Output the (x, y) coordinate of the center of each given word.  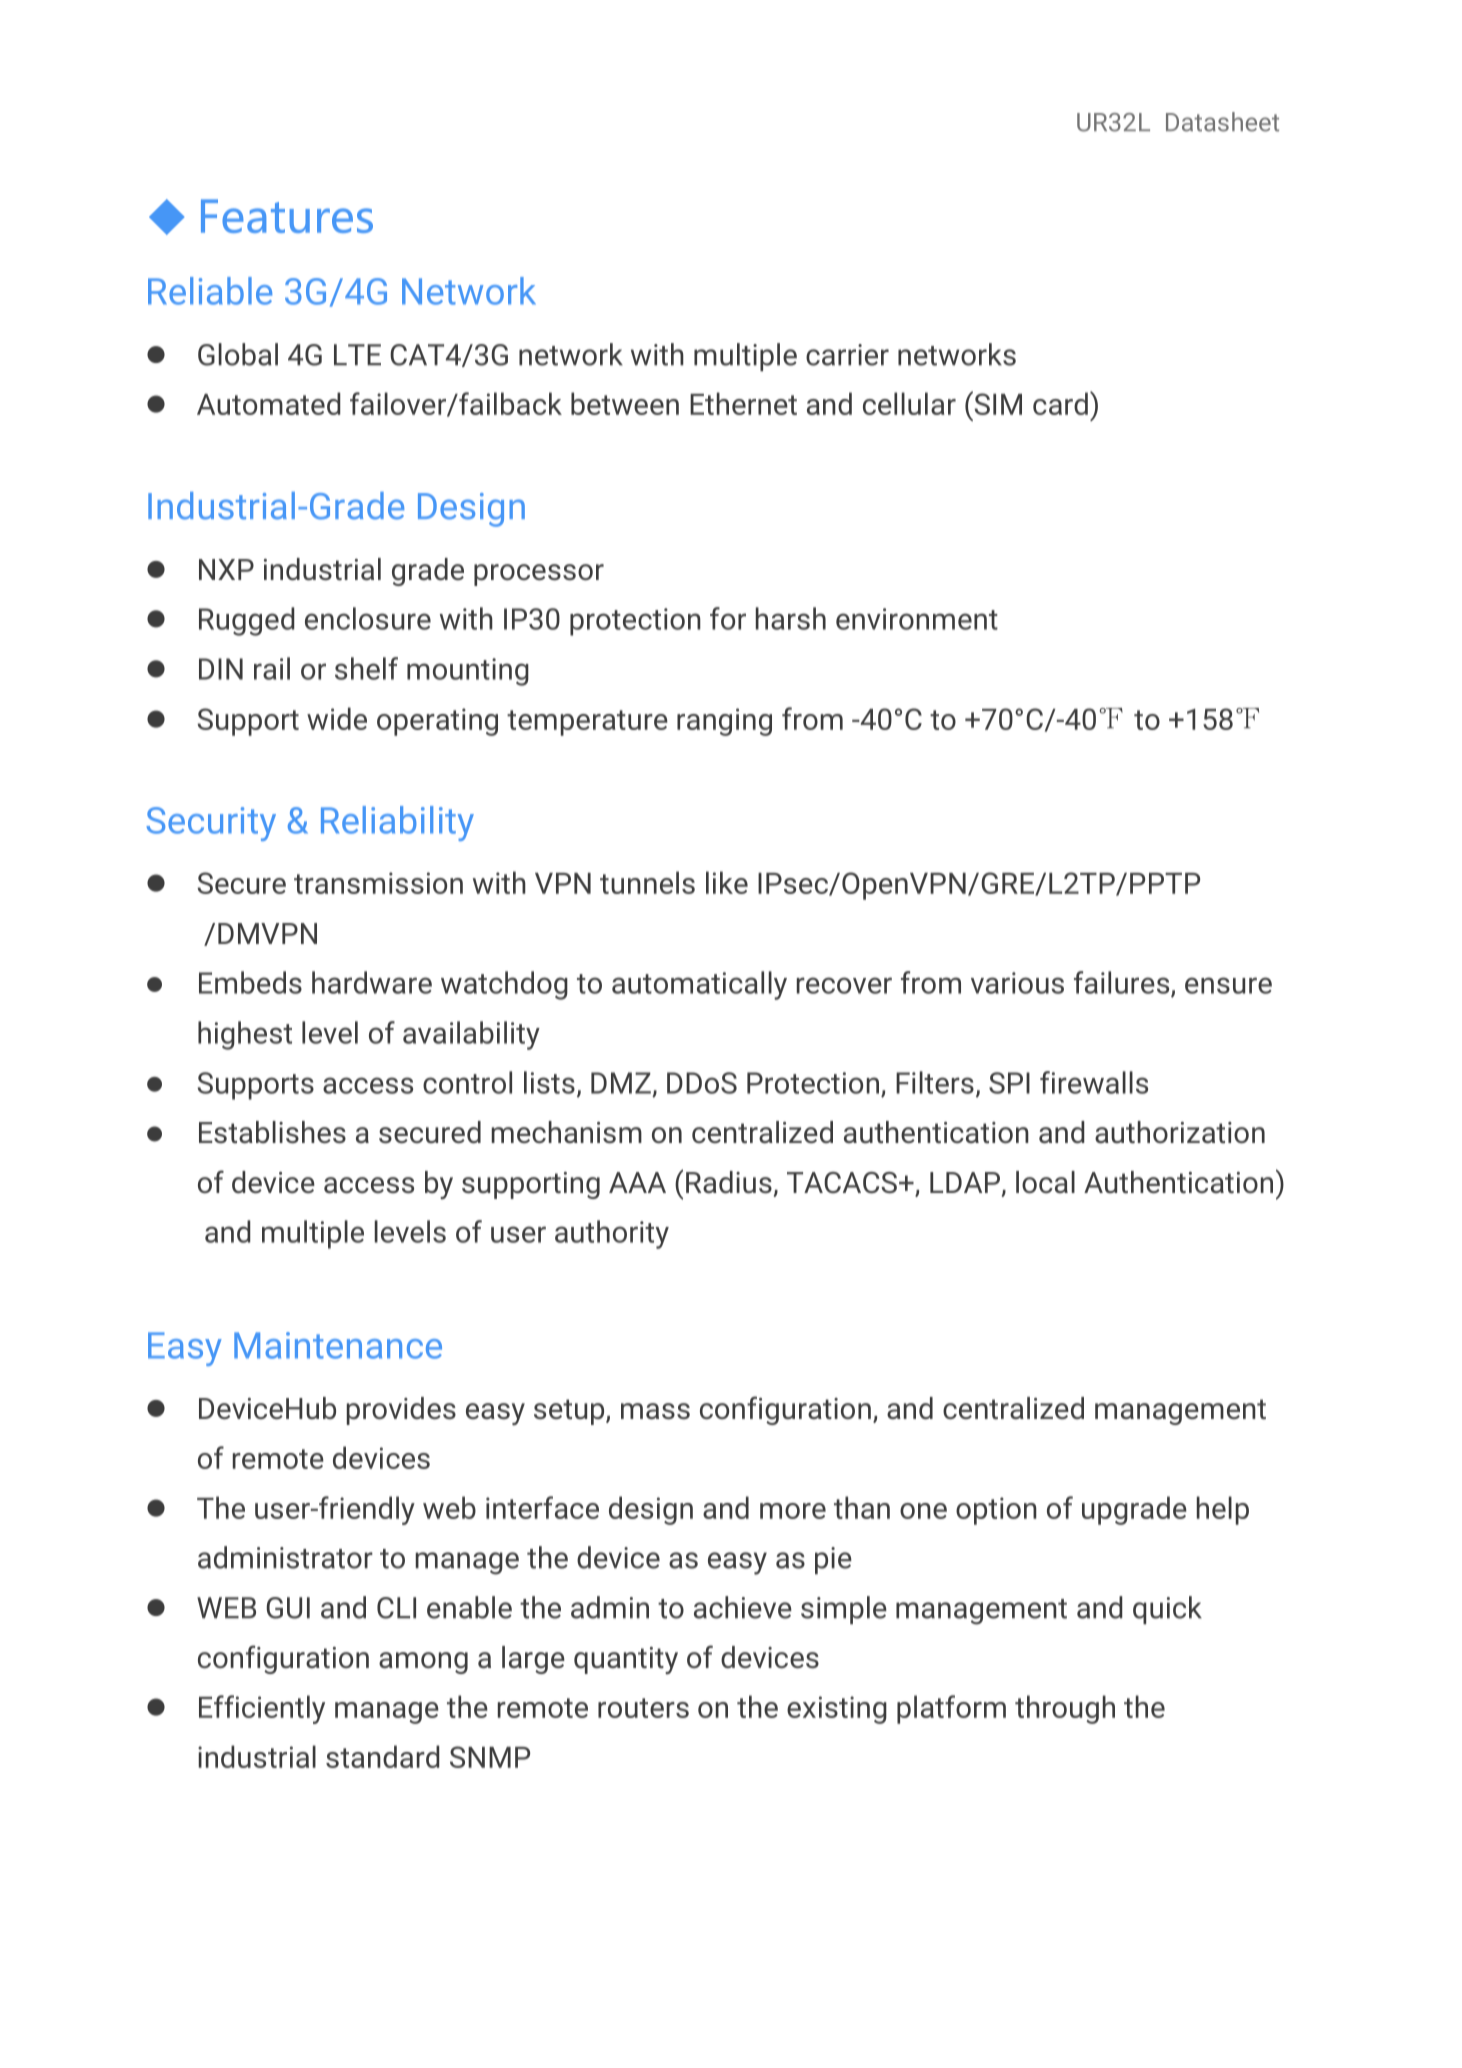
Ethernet (743, 403)
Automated (269, 403)
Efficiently (262, 1709)
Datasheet (1222, 122)
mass (655, 1411)
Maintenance (338, 1345)
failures (1123, 983)
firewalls (1094, 1082)
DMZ (621, 1083)
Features (287, 216)
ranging (724, 722)
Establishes (272, 1132)
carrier (847, 355)
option (996, 1511)
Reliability (397, 823)
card (1060, 403)
